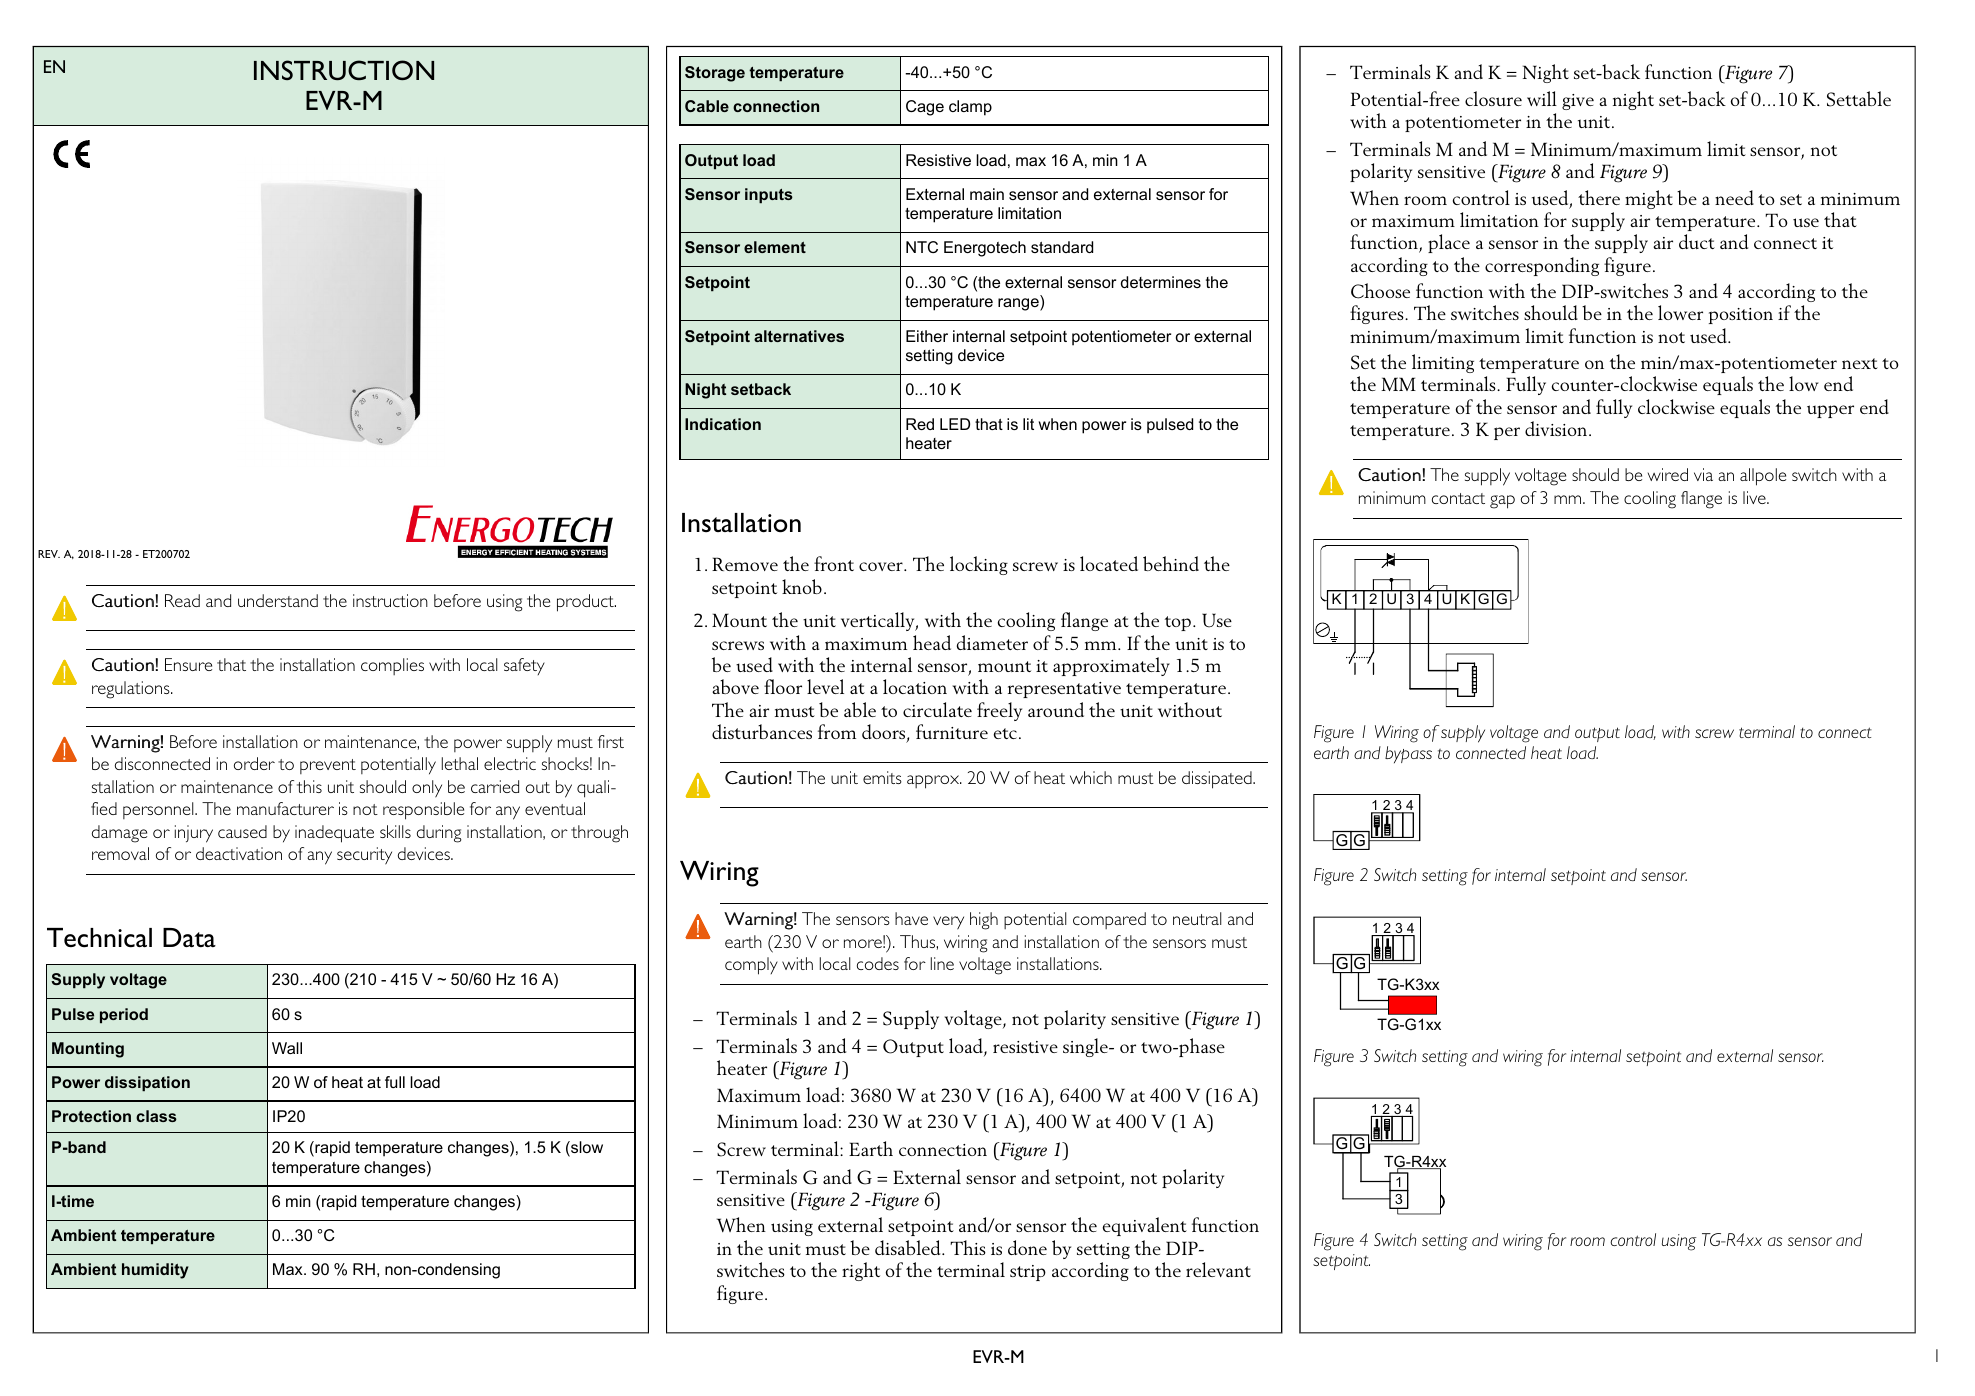 The width and height of the screenshot is (1975, 1396). What do you see at coordinates (1578, 102) in the screenshot?
I see `give` at bounding box center [1578, 102].
